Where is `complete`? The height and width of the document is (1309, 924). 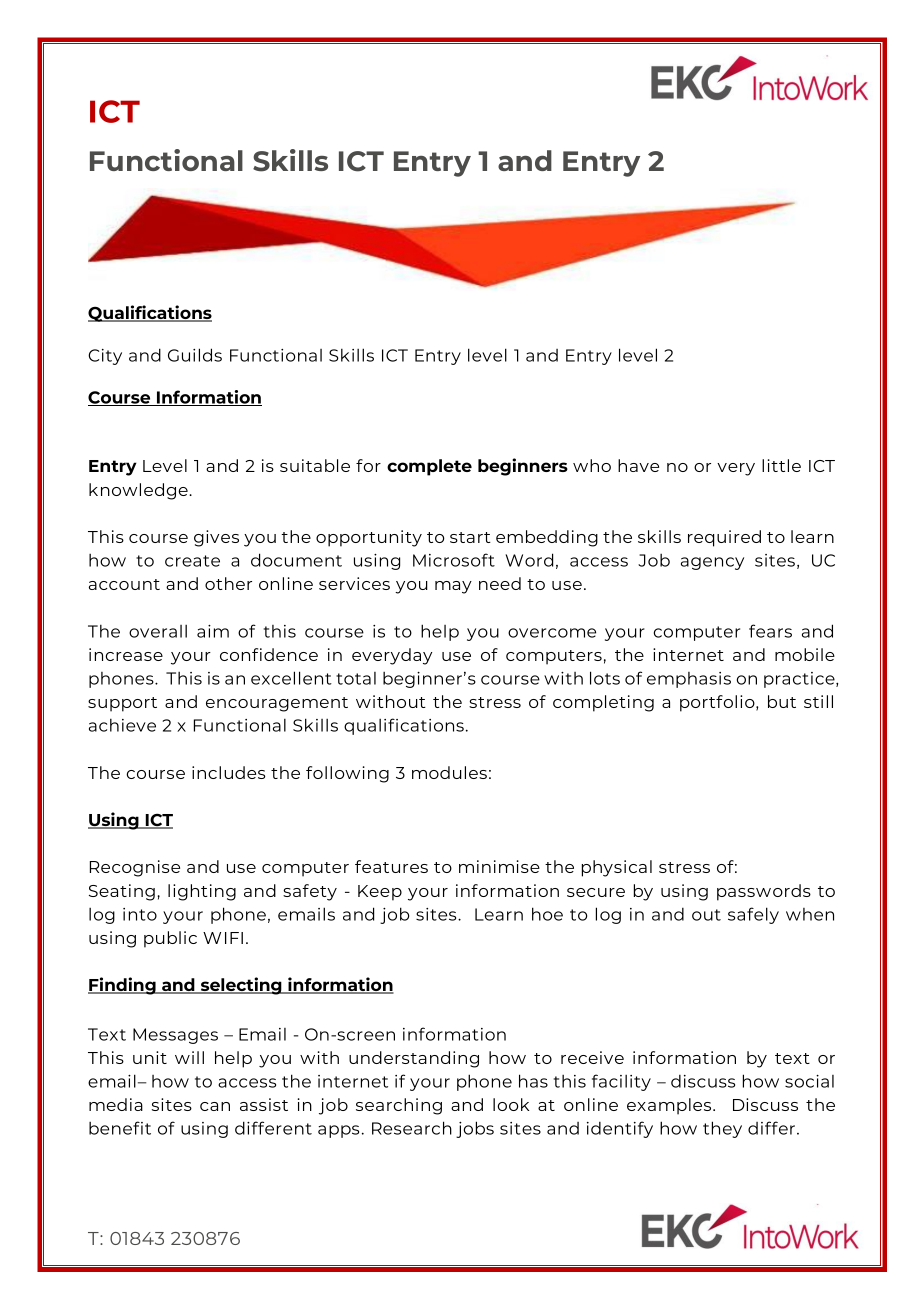 complete is located at coordinates (429, 467).
